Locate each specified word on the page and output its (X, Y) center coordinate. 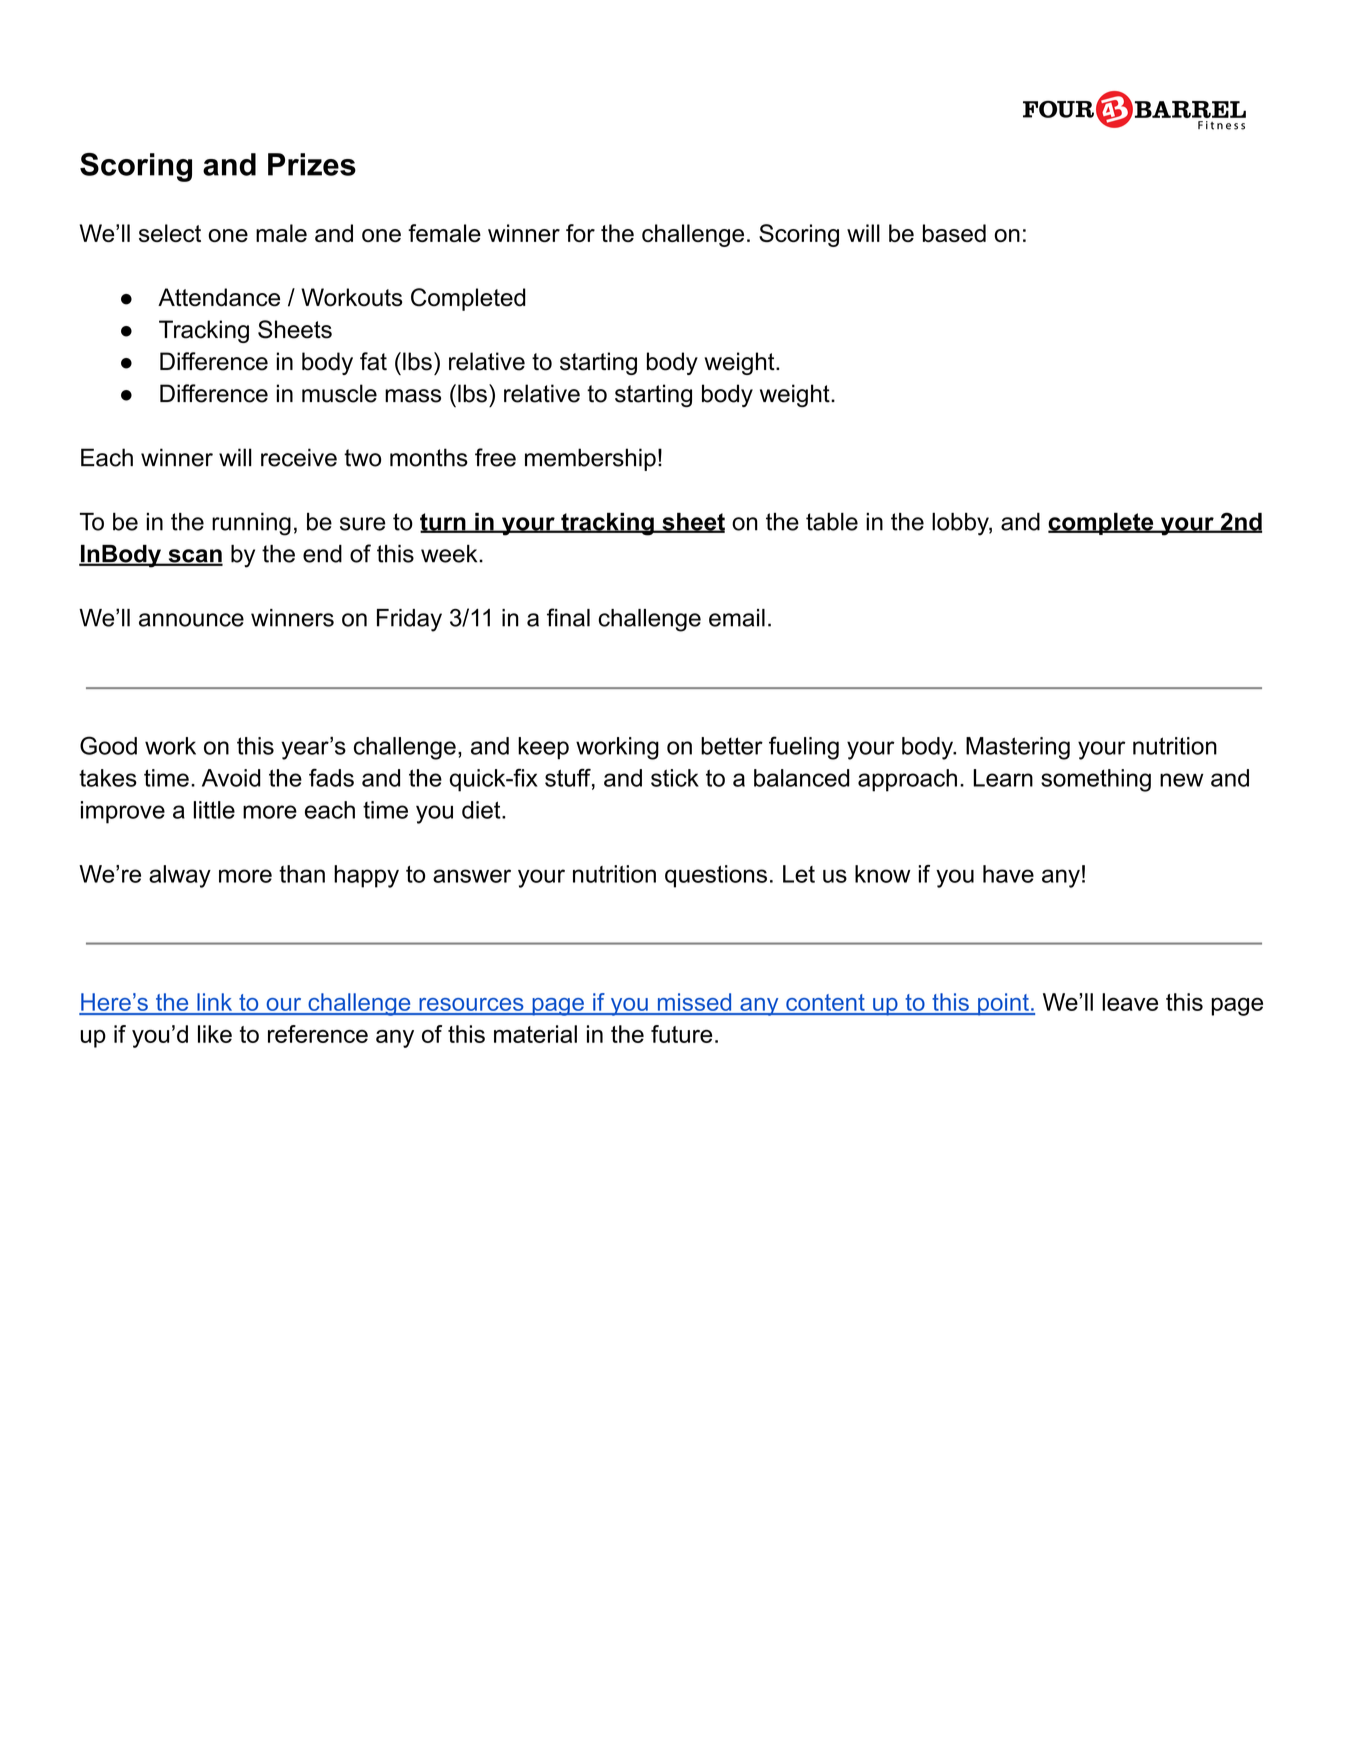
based (954, 233)
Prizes (312, 164)
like (215, 1034)
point (1003, 1004)
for (580, 233)
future (681, 1034)
